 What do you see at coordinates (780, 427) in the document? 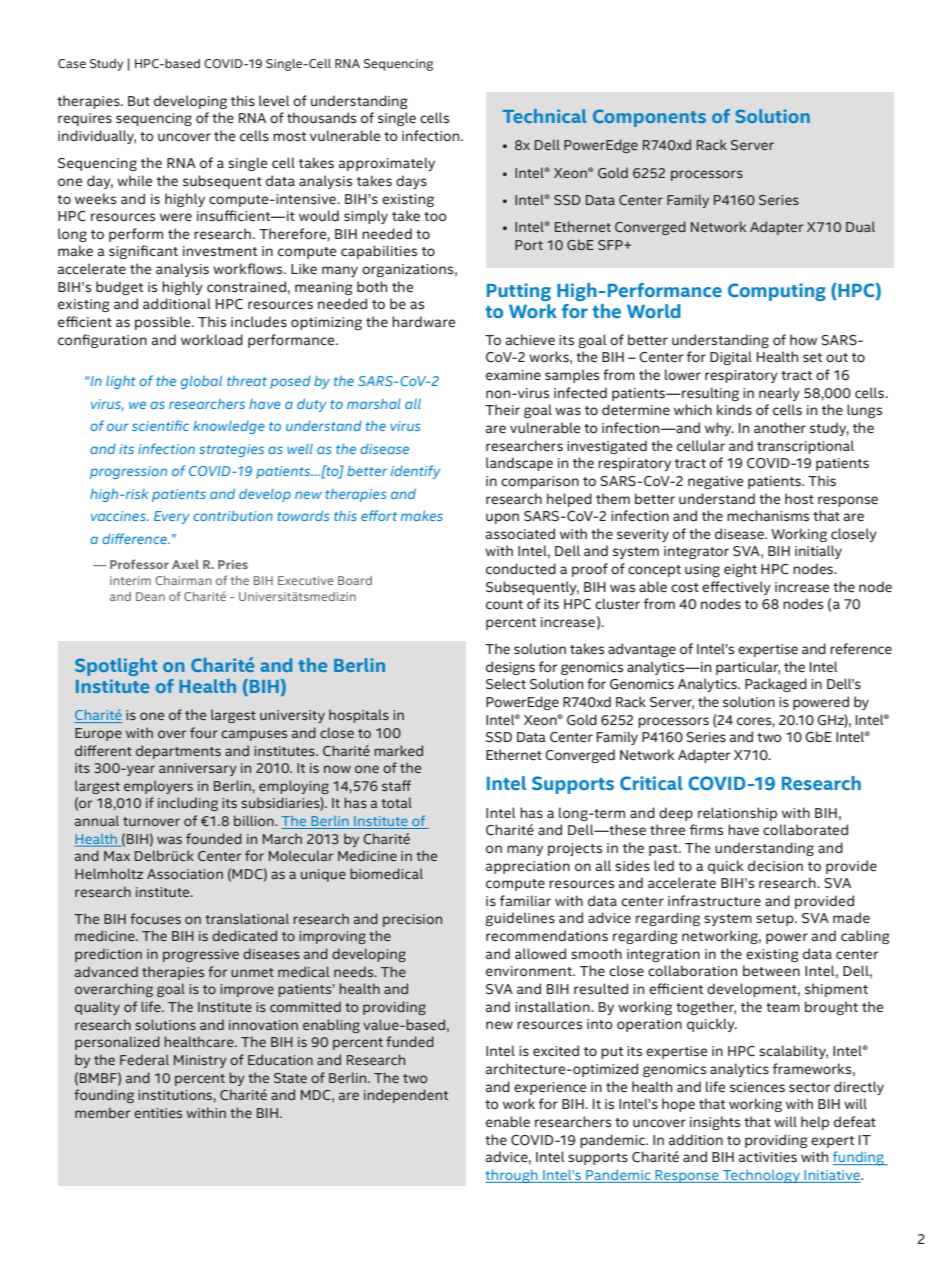
I see `another` at bounding box center [780, 427].
